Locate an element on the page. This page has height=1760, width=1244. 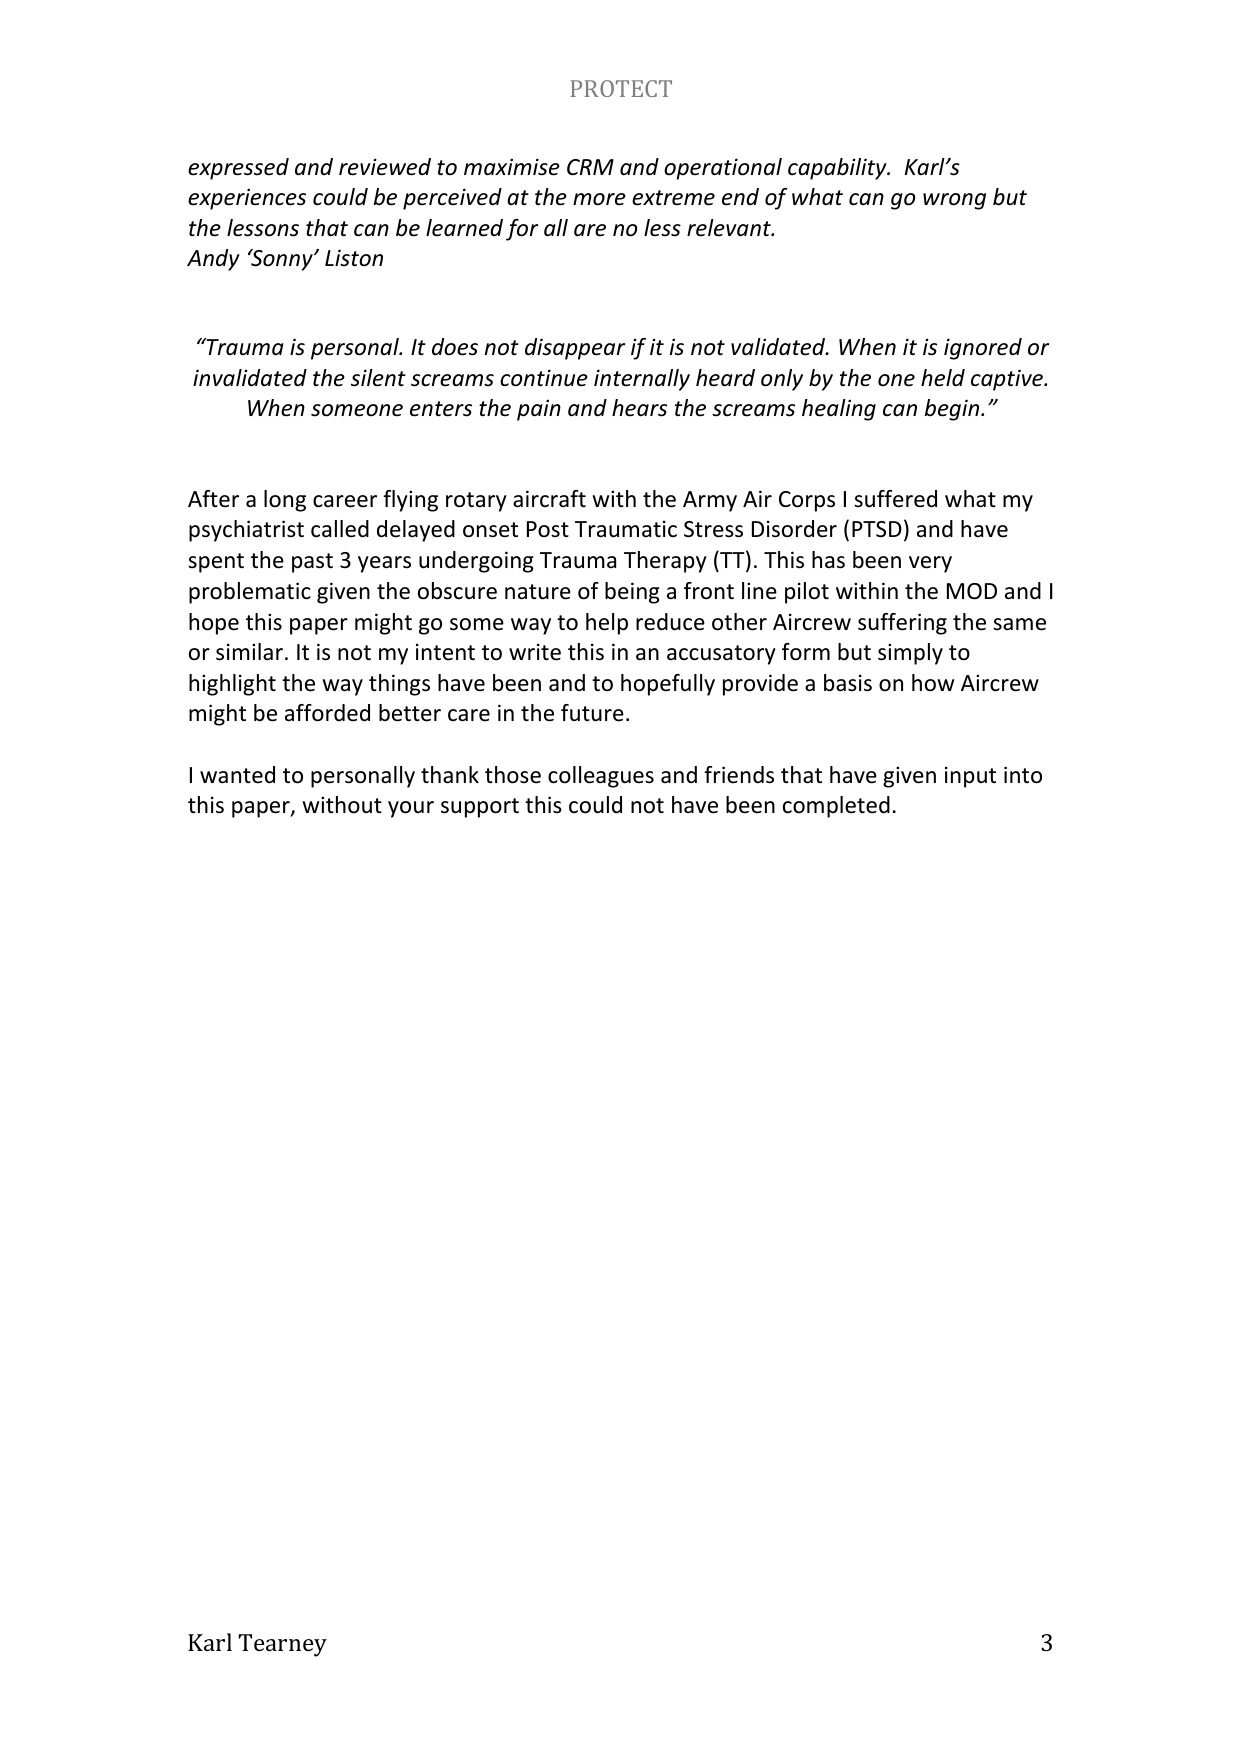
long is located at coordinates (285, 501).
